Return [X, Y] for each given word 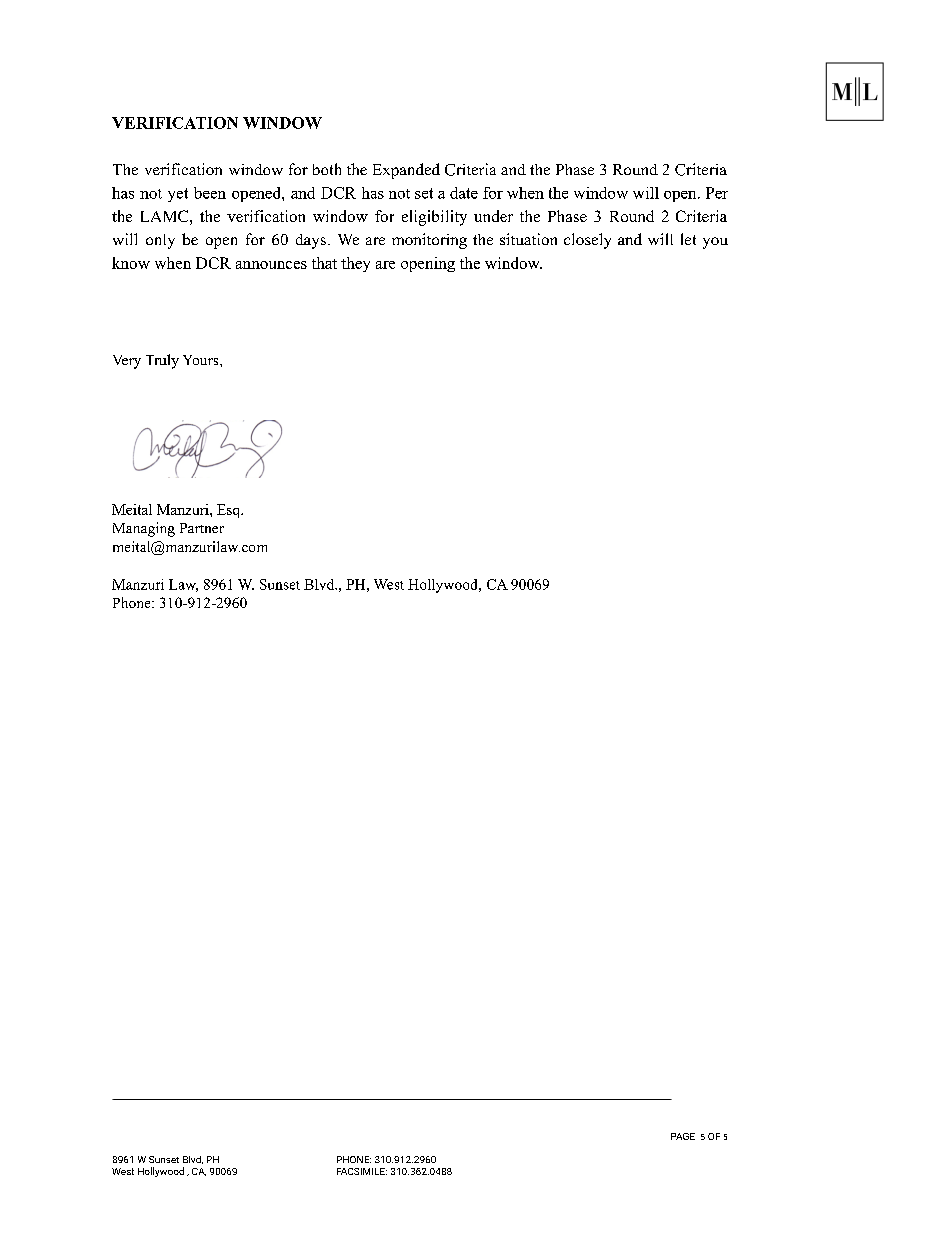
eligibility [434, 218]
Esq [230, 511]
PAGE [683, 1136]
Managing [144, 529]
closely [587, 241]
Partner [202, 528]
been [210, 193]
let [688, 239]
